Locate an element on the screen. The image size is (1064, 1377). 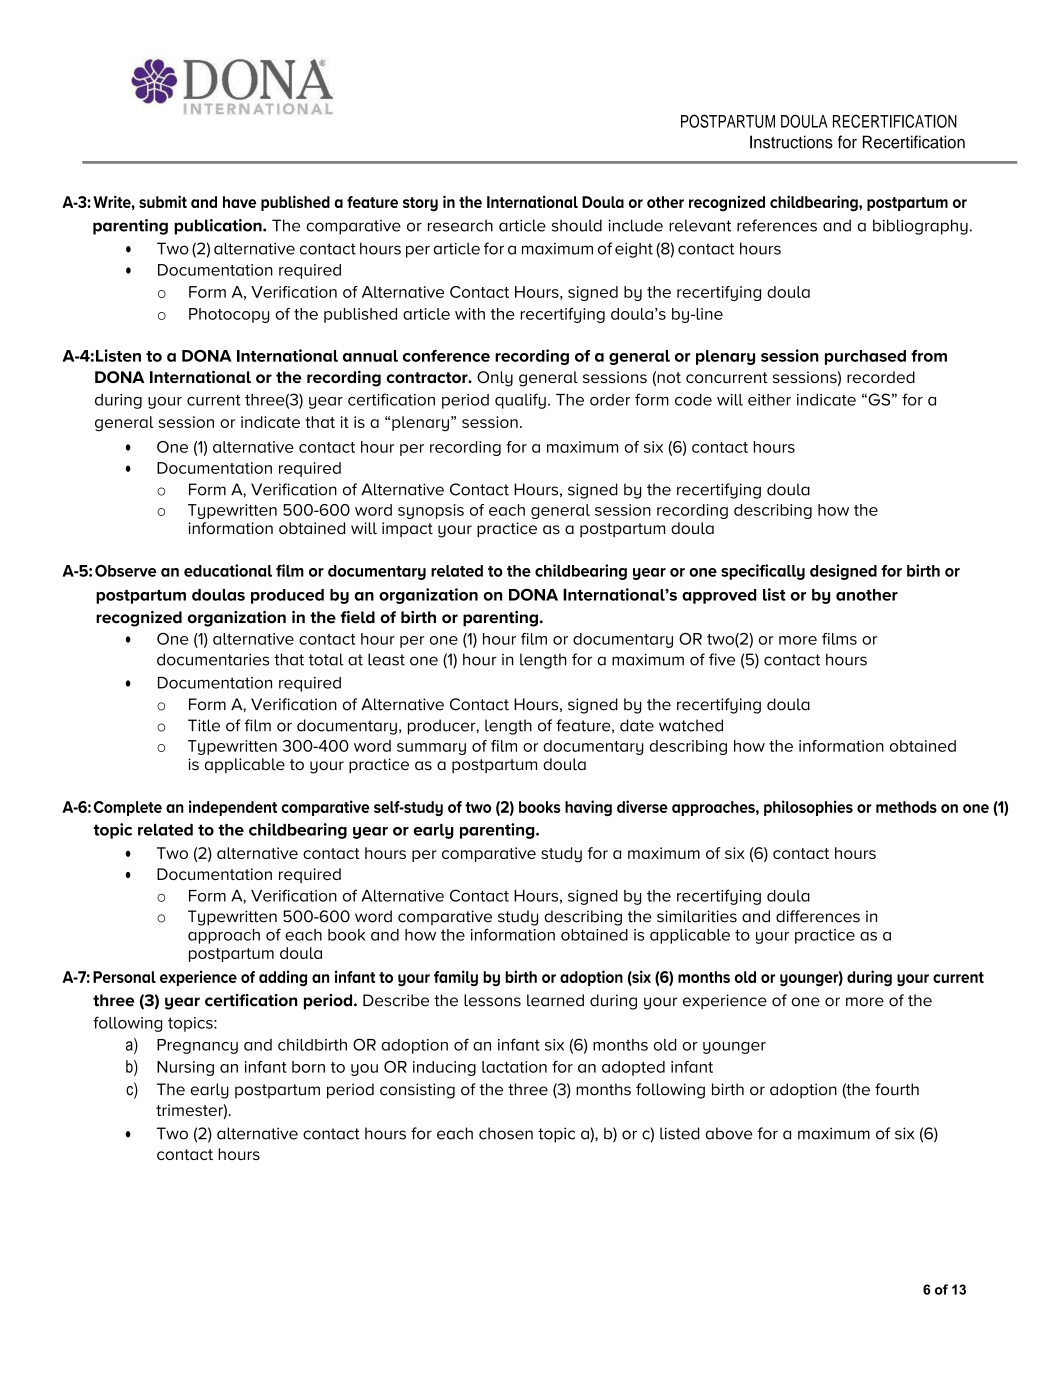
having is located at coordinates (588, 808).
